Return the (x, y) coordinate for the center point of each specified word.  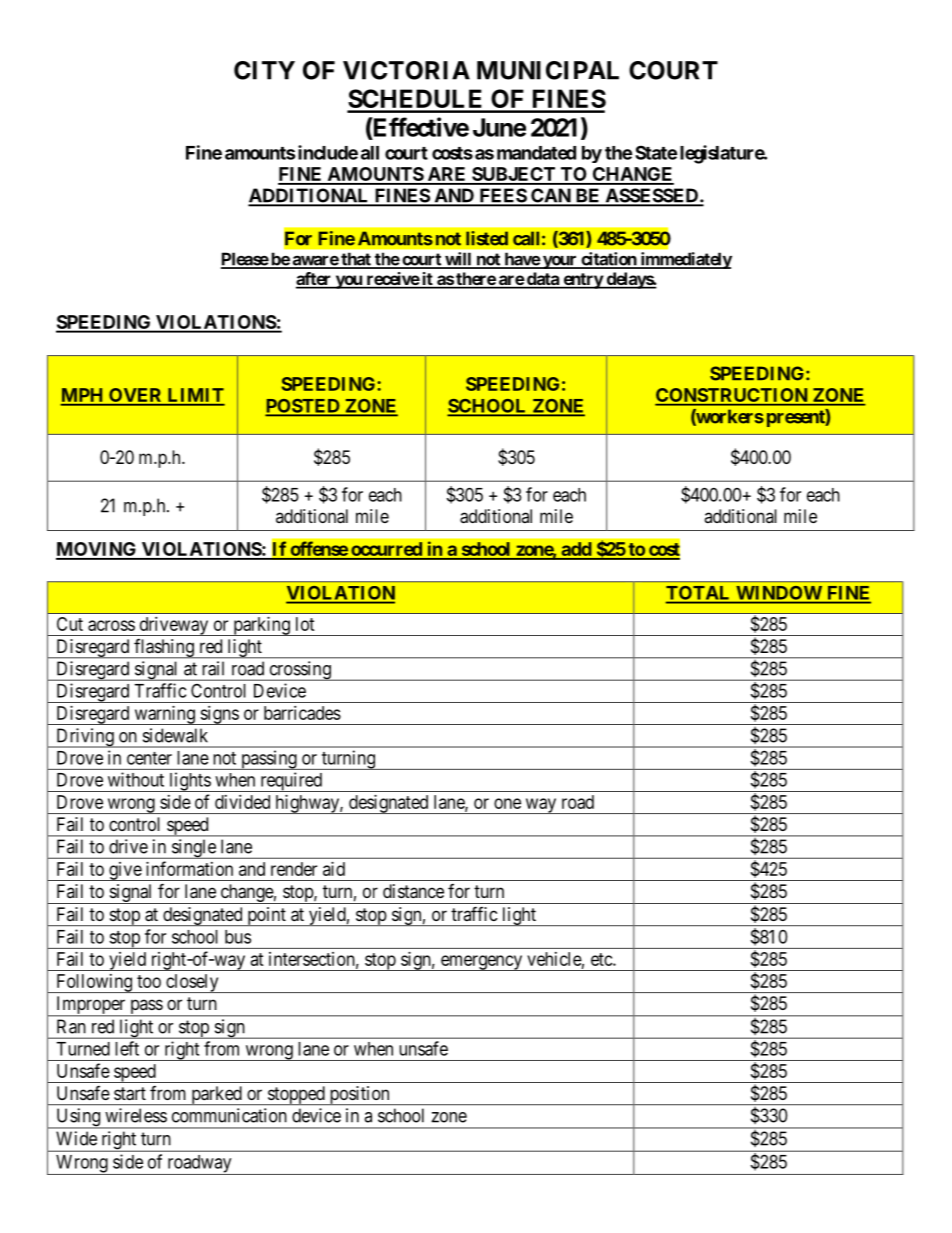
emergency (482, 963)
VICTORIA (406, 70)
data (543, 280)
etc (602, 959)
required (291, 782)
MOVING (97, 550)
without (136, 779)
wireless (136, 1115)
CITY (264, 70)
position (359, 1095)
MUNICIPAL (548, 70)
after (314, 280)
